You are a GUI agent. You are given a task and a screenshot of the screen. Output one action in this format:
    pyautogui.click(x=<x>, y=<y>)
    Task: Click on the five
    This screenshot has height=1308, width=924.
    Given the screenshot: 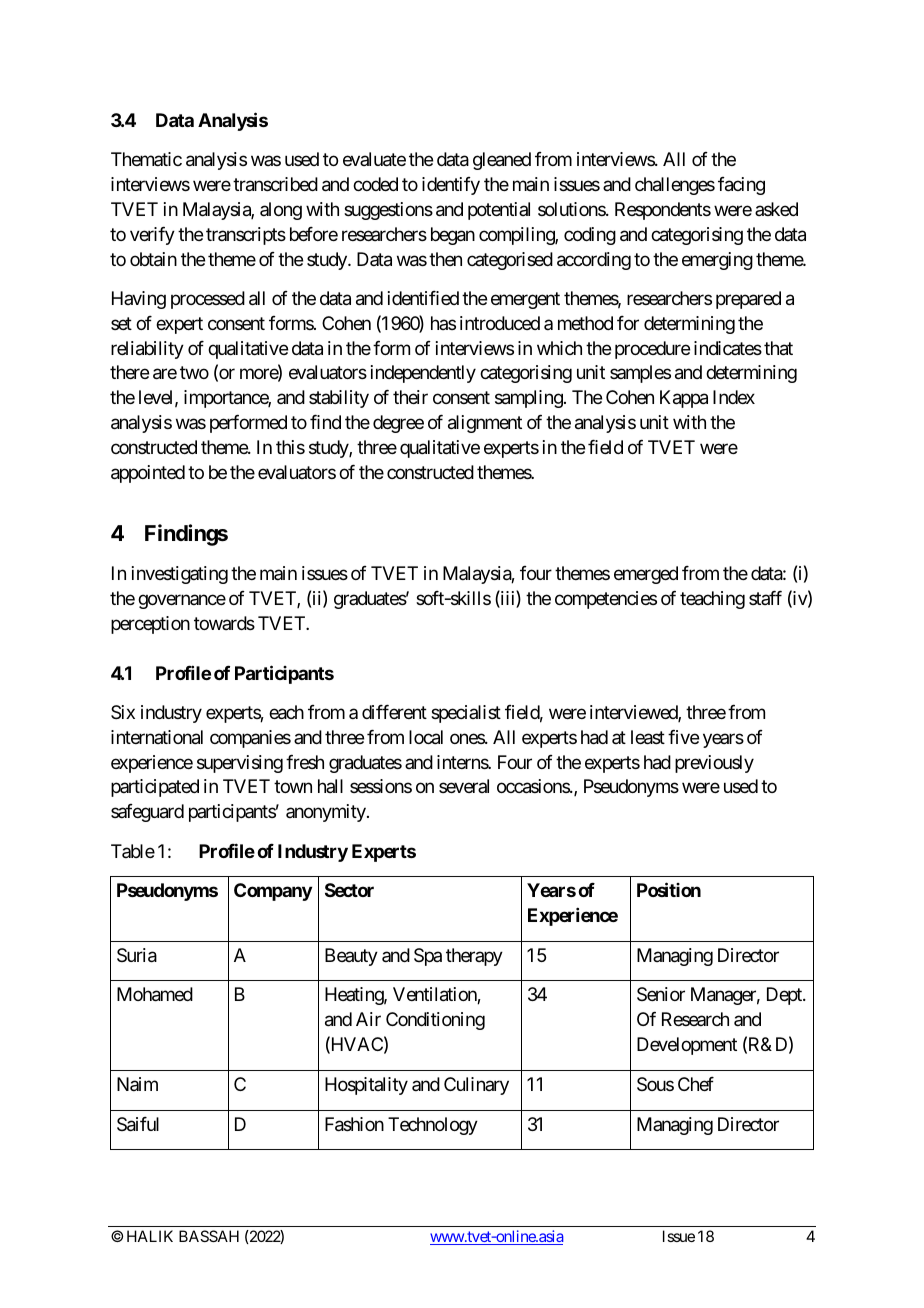 What is the action you would take?
    pyautogui.click(x=683, y=736)
